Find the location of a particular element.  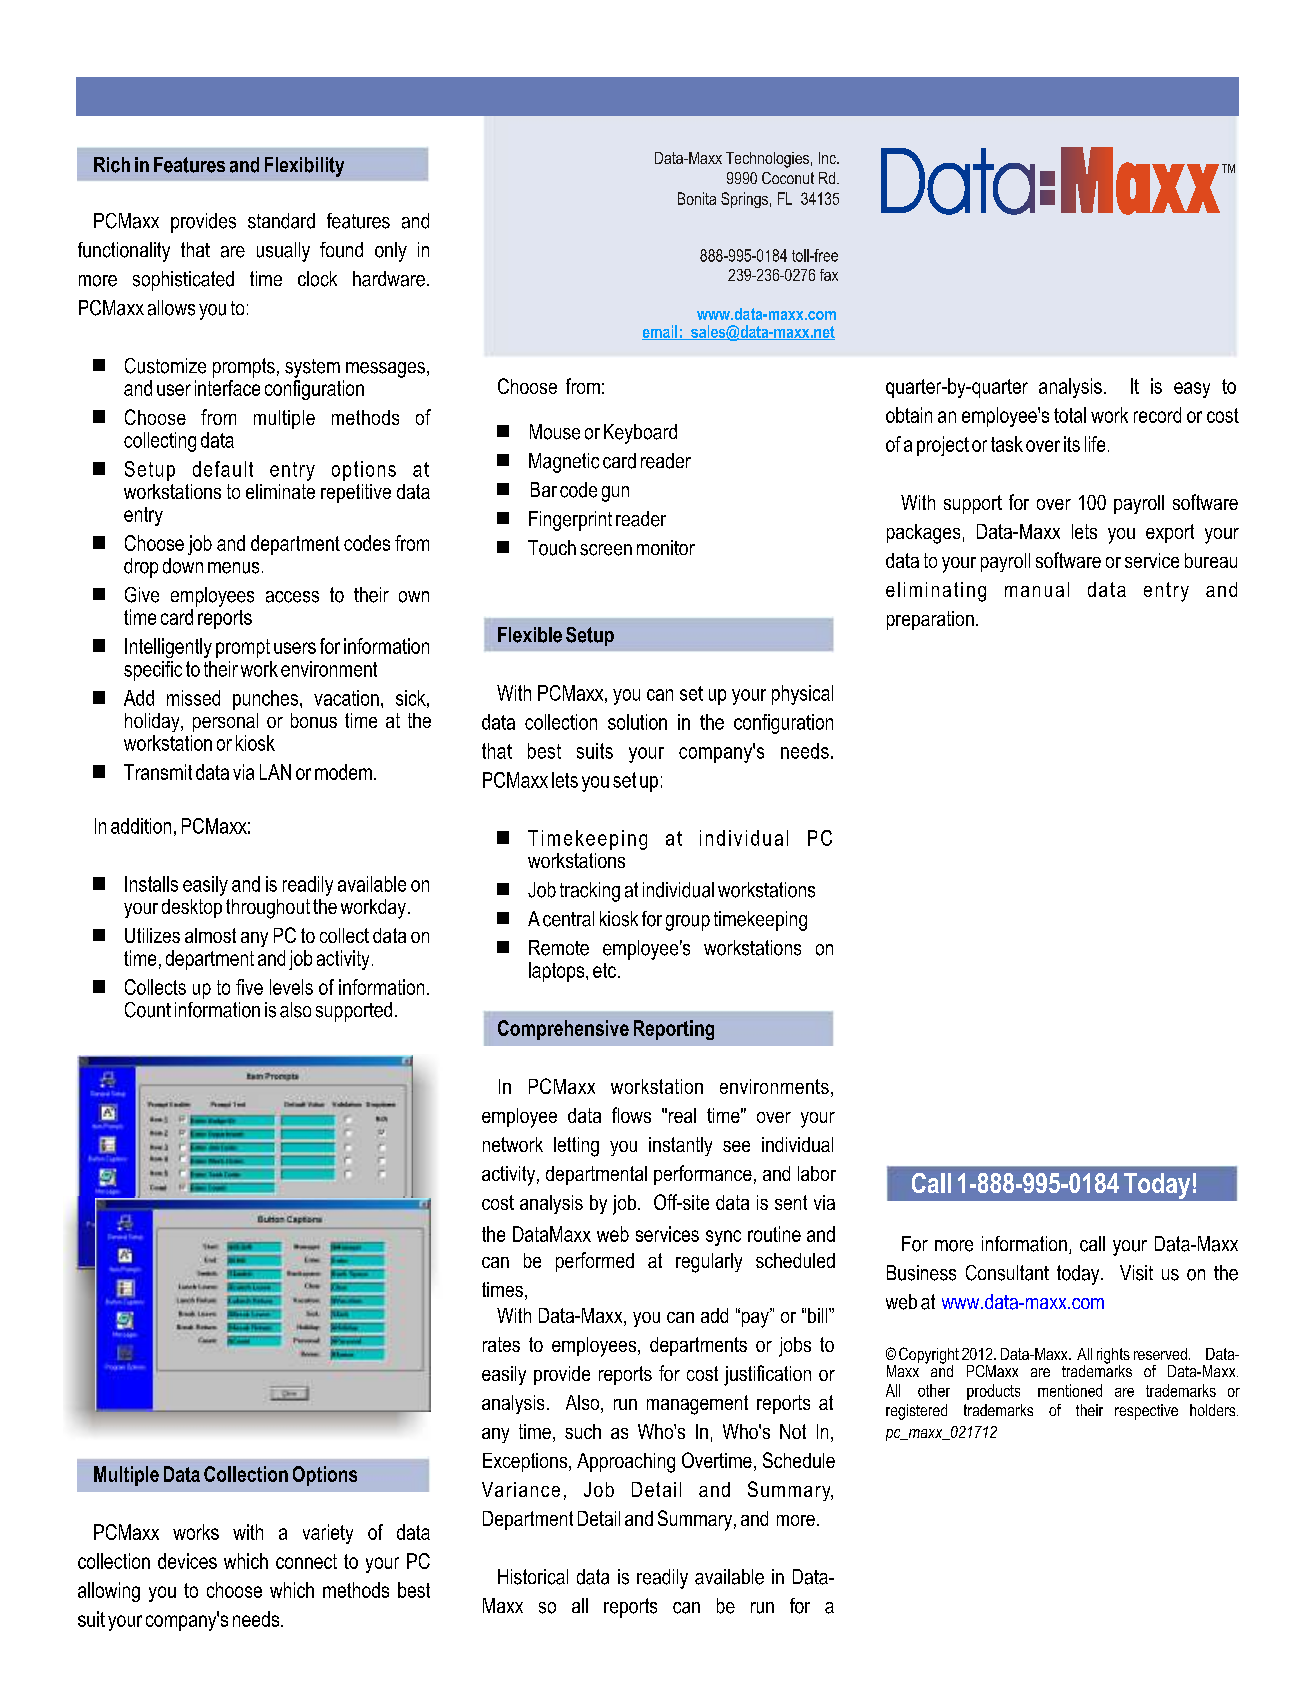

Approaching is located at coordinates (626, 1463).
